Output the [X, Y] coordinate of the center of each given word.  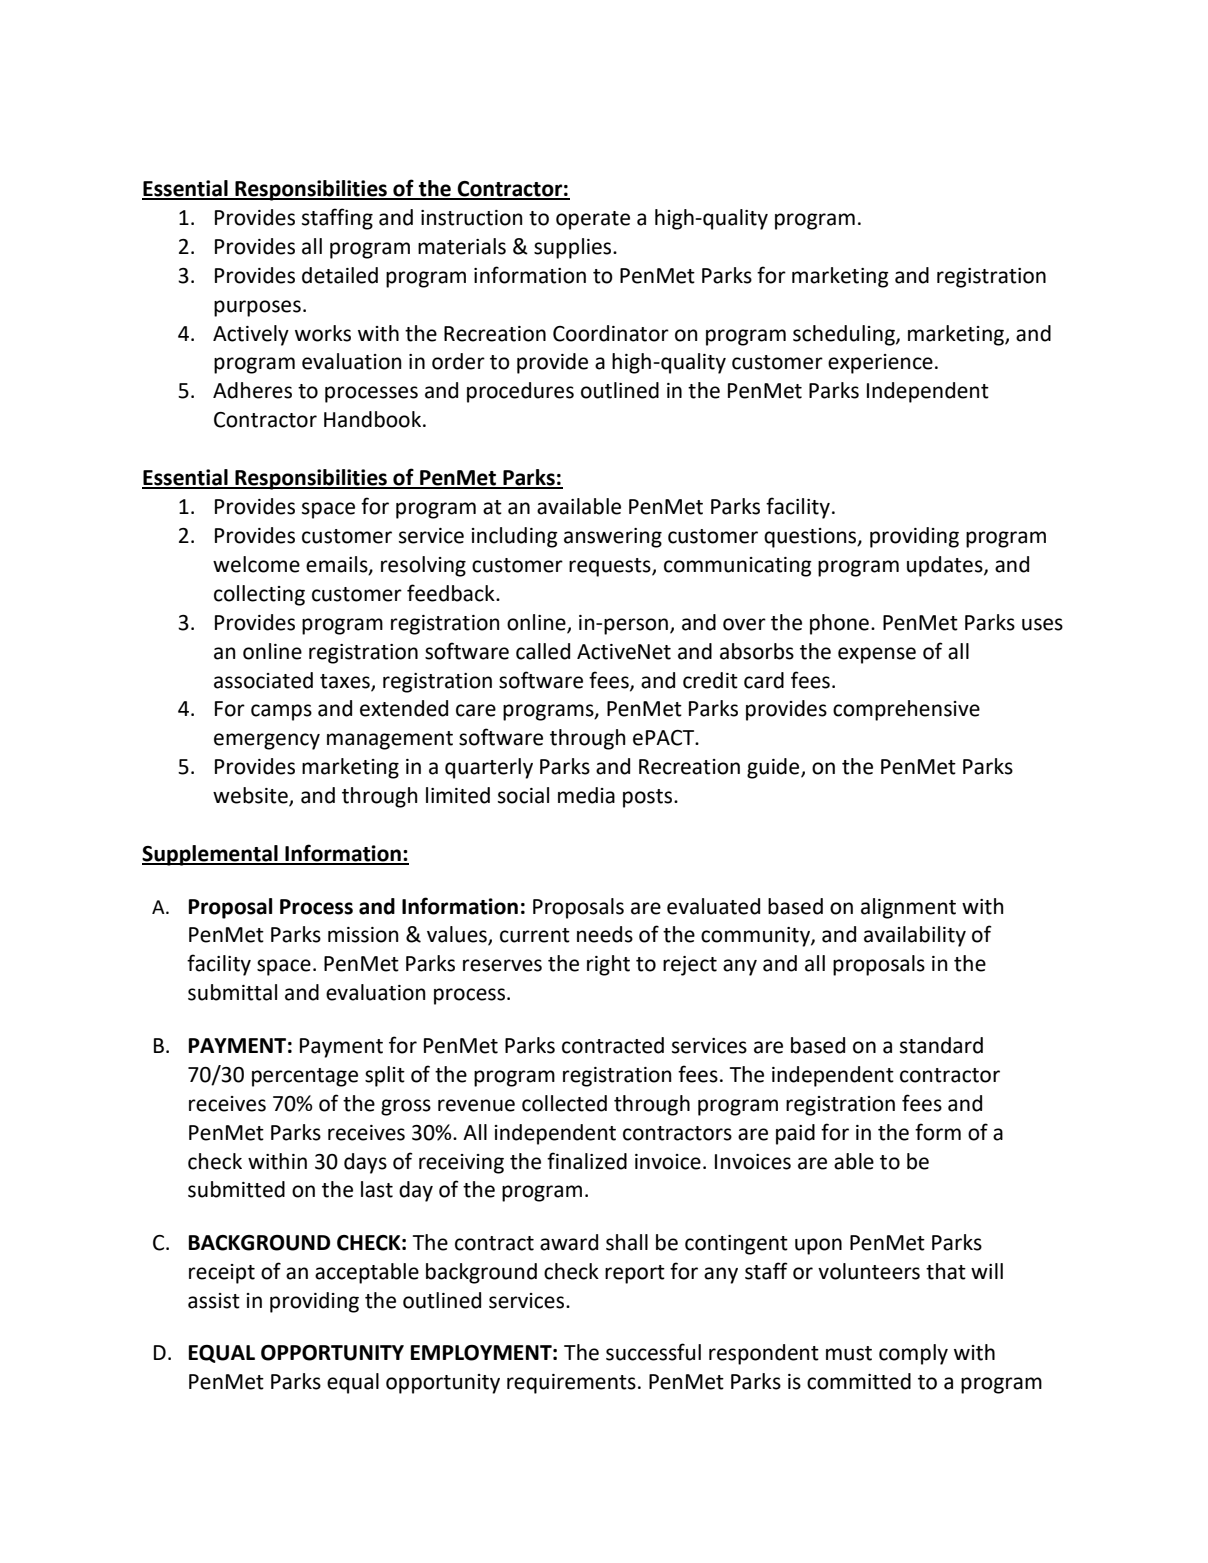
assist [214, 1301]
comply [913, 1354]
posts [649, 798]
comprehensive [906, 710]
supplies [574, 248]
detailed [340, 275]
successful [653, 1352]
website [251, 796]
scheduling [845, 335]
